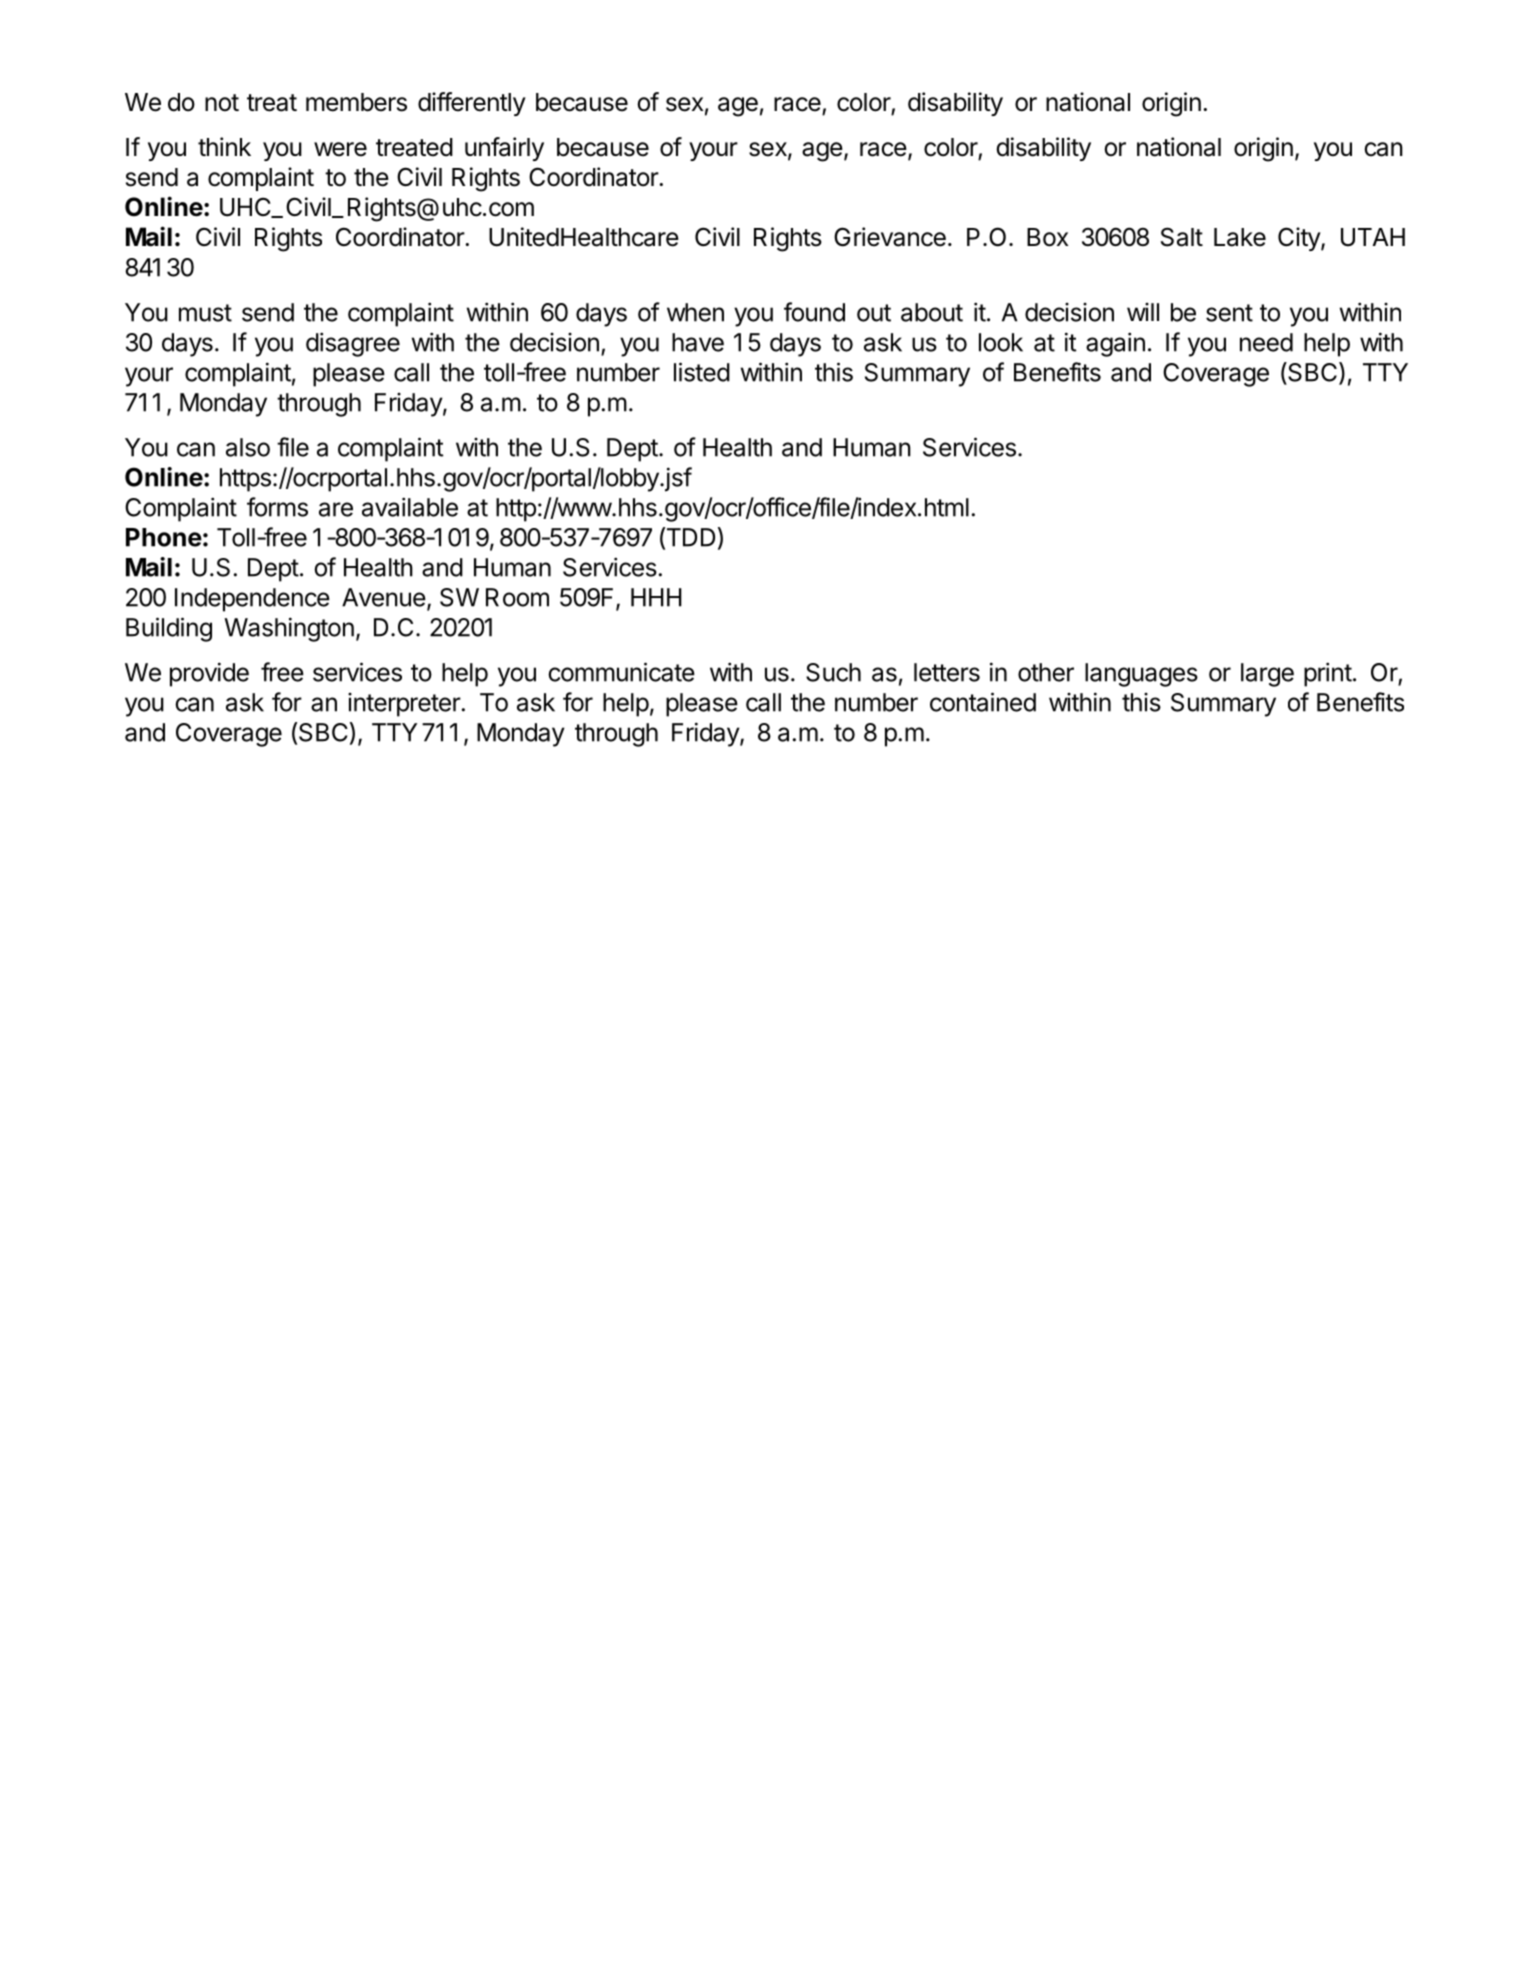 The height and width of the document is (1981, 1531). Describe the element at coordinates (209, 674) in the document. I see `provide` at that location.
